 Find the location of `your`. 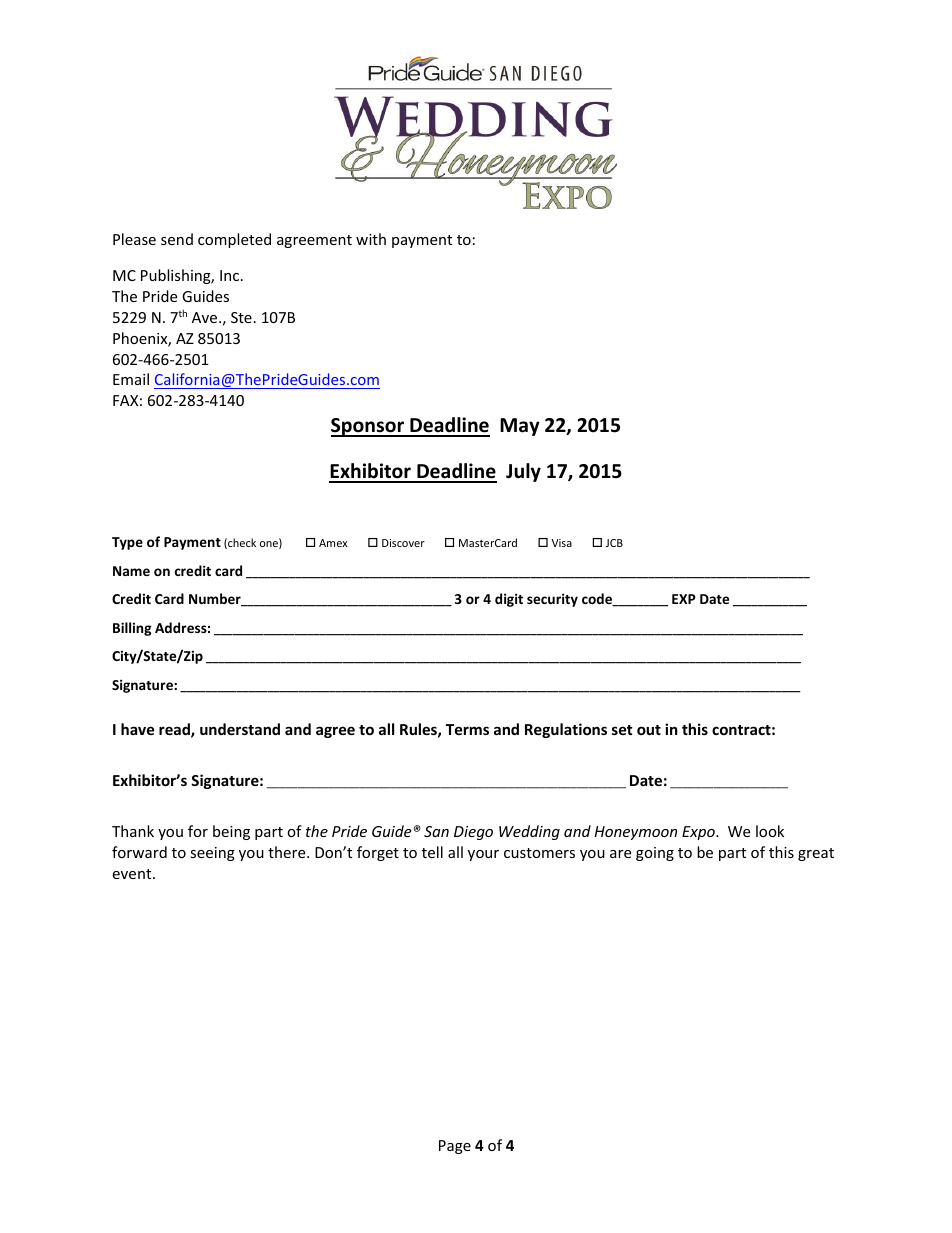

your is located at coordinates (483, 855).
